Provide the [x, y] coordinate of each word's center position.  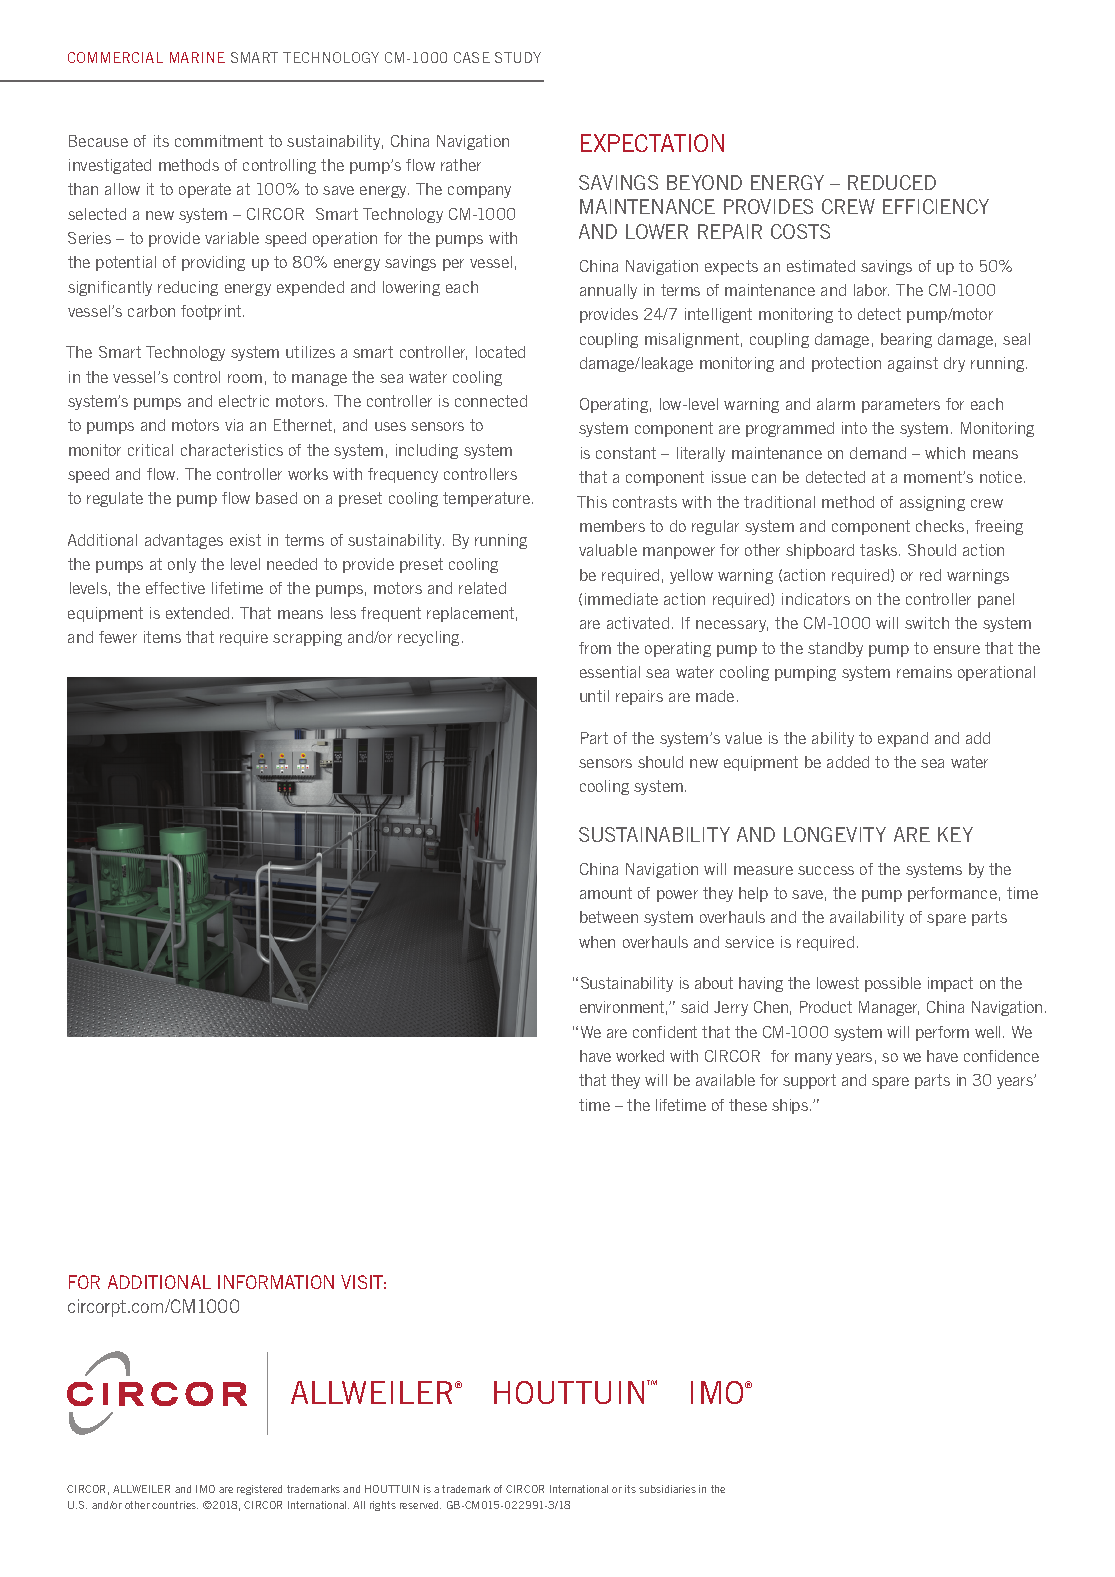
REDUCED [892, 182]
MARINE [197, 57]
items [162, 637]
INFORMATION [276, 1282]
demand [878, 453]
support [809, 1081]
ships [791, 1106]
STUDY [518, 57]
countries [175, 1505]
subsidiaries [667, 1489]
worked [640, 1056]
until [594, 696]
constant [626, 453]
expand [903, 739]
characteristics [232, 450]
